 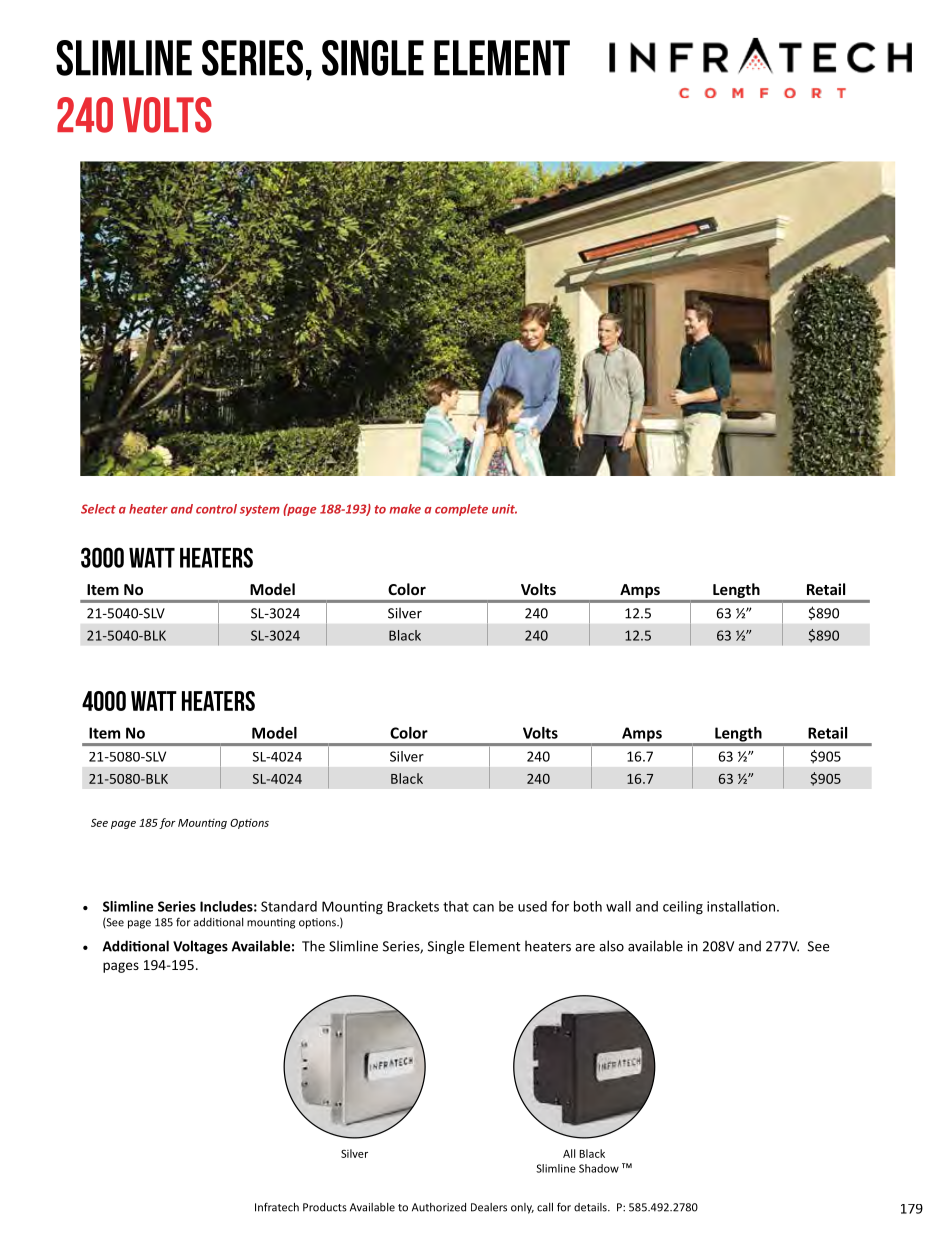 I want to click on make, so click(x=405, y=509).
